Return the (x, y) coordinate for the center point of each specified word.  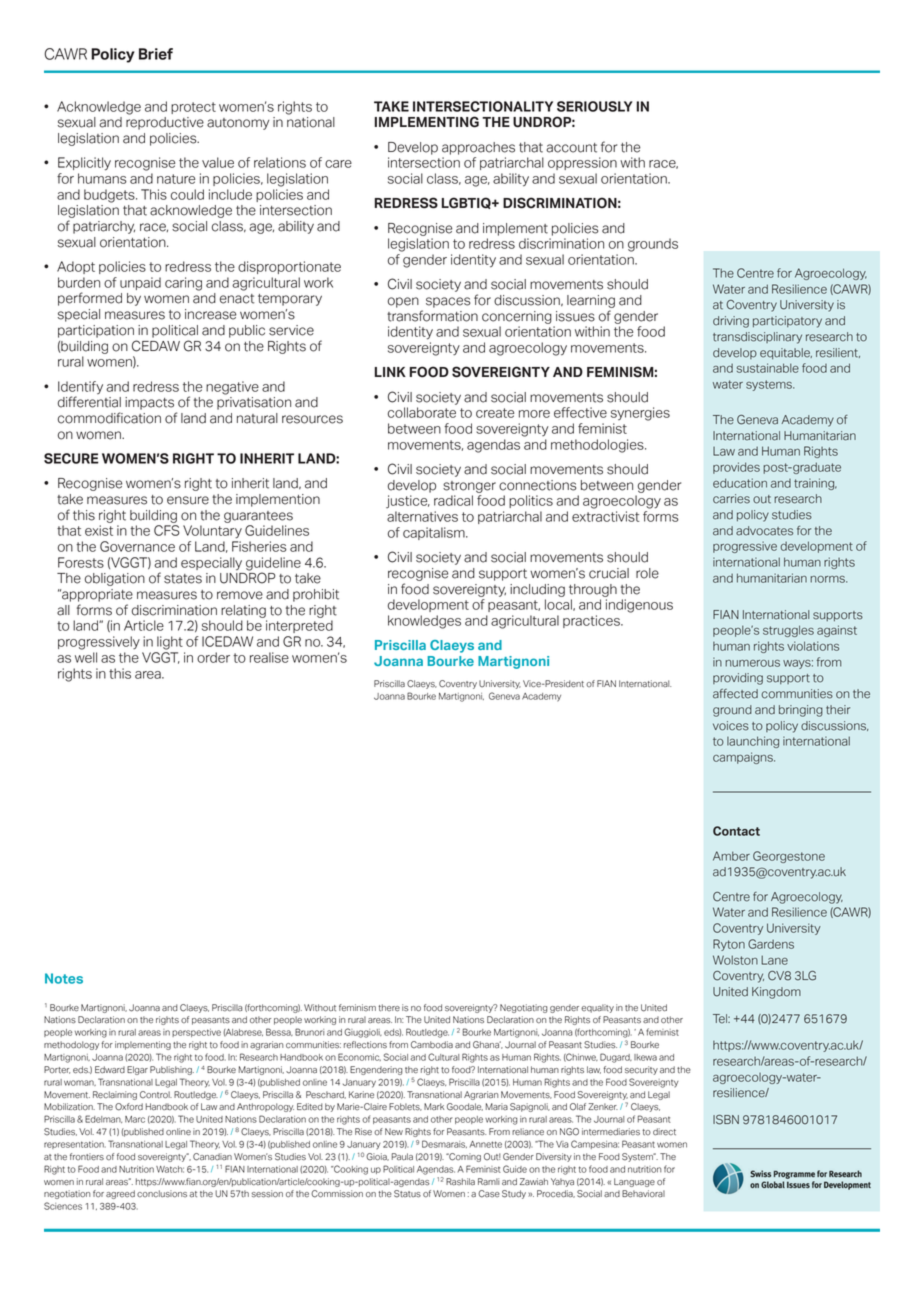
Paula (402, 1157)
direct (664, 1132)
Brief (156, 54)
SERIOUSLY (595, 106)
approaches (478, 148)
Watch (170, 1169)
